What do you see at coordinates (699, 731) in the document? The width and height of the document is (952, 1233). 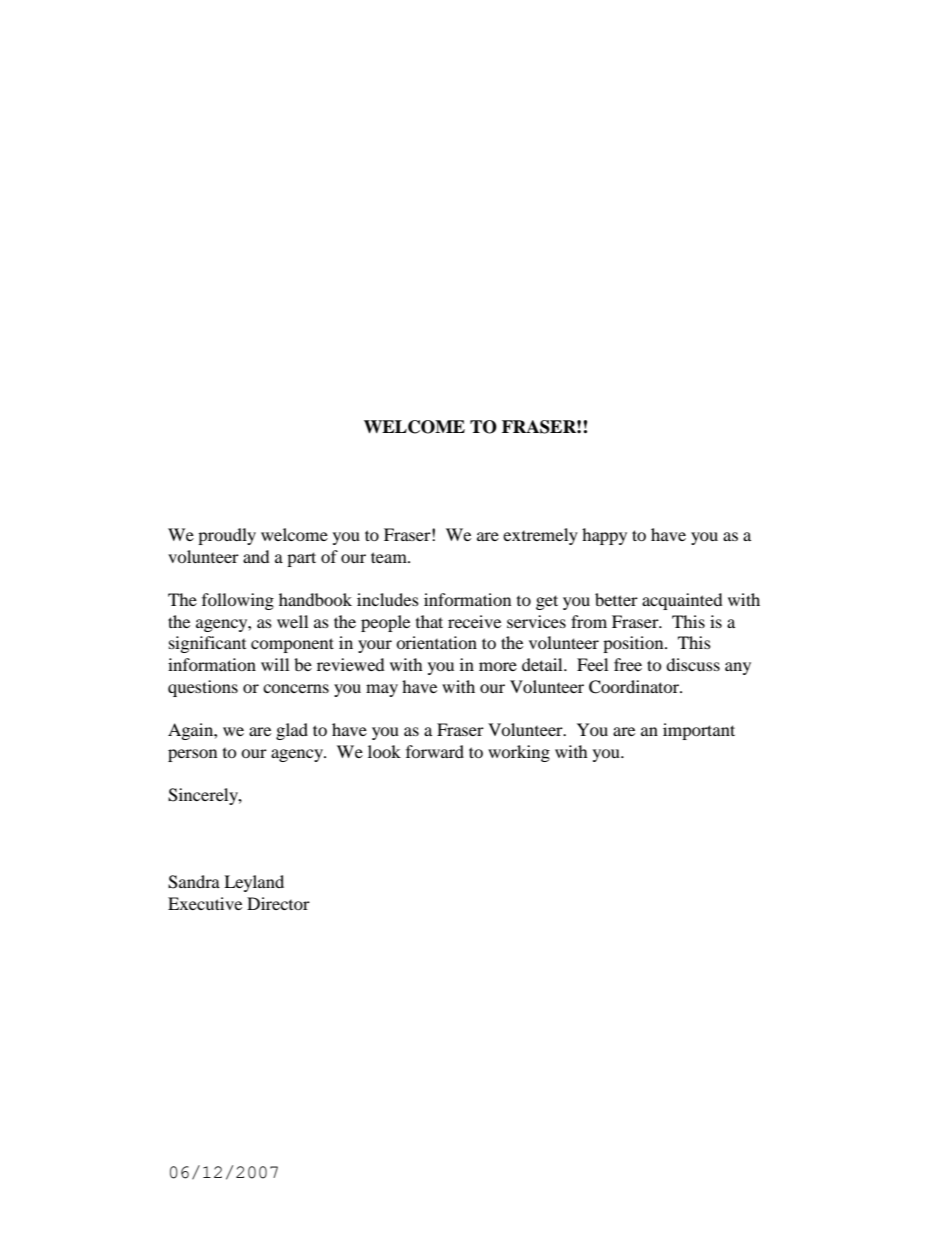 I see `important` at bounding box center [699, 731].
